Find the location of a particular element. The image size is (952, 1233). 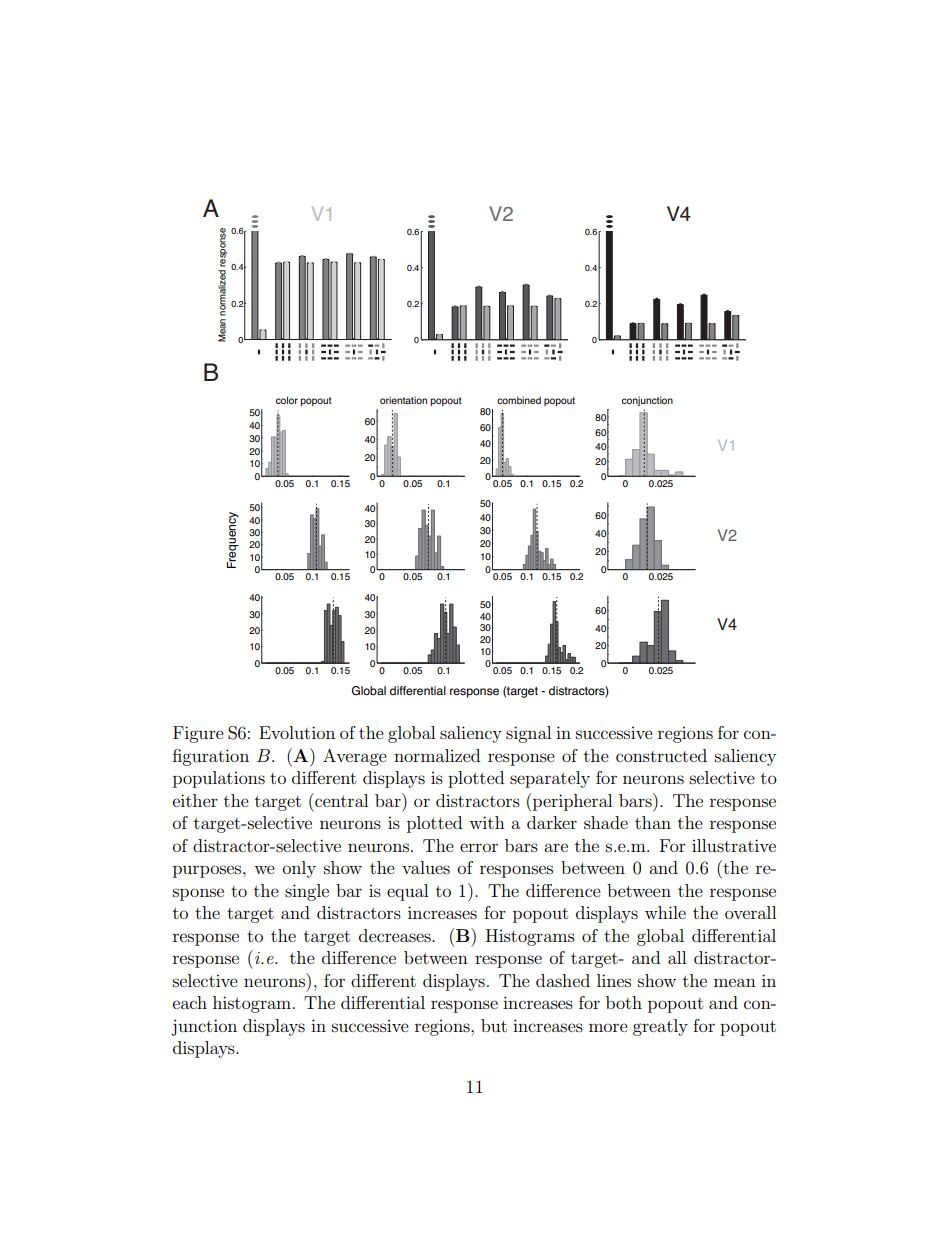

Figure is located at coordinates (198, 734).
